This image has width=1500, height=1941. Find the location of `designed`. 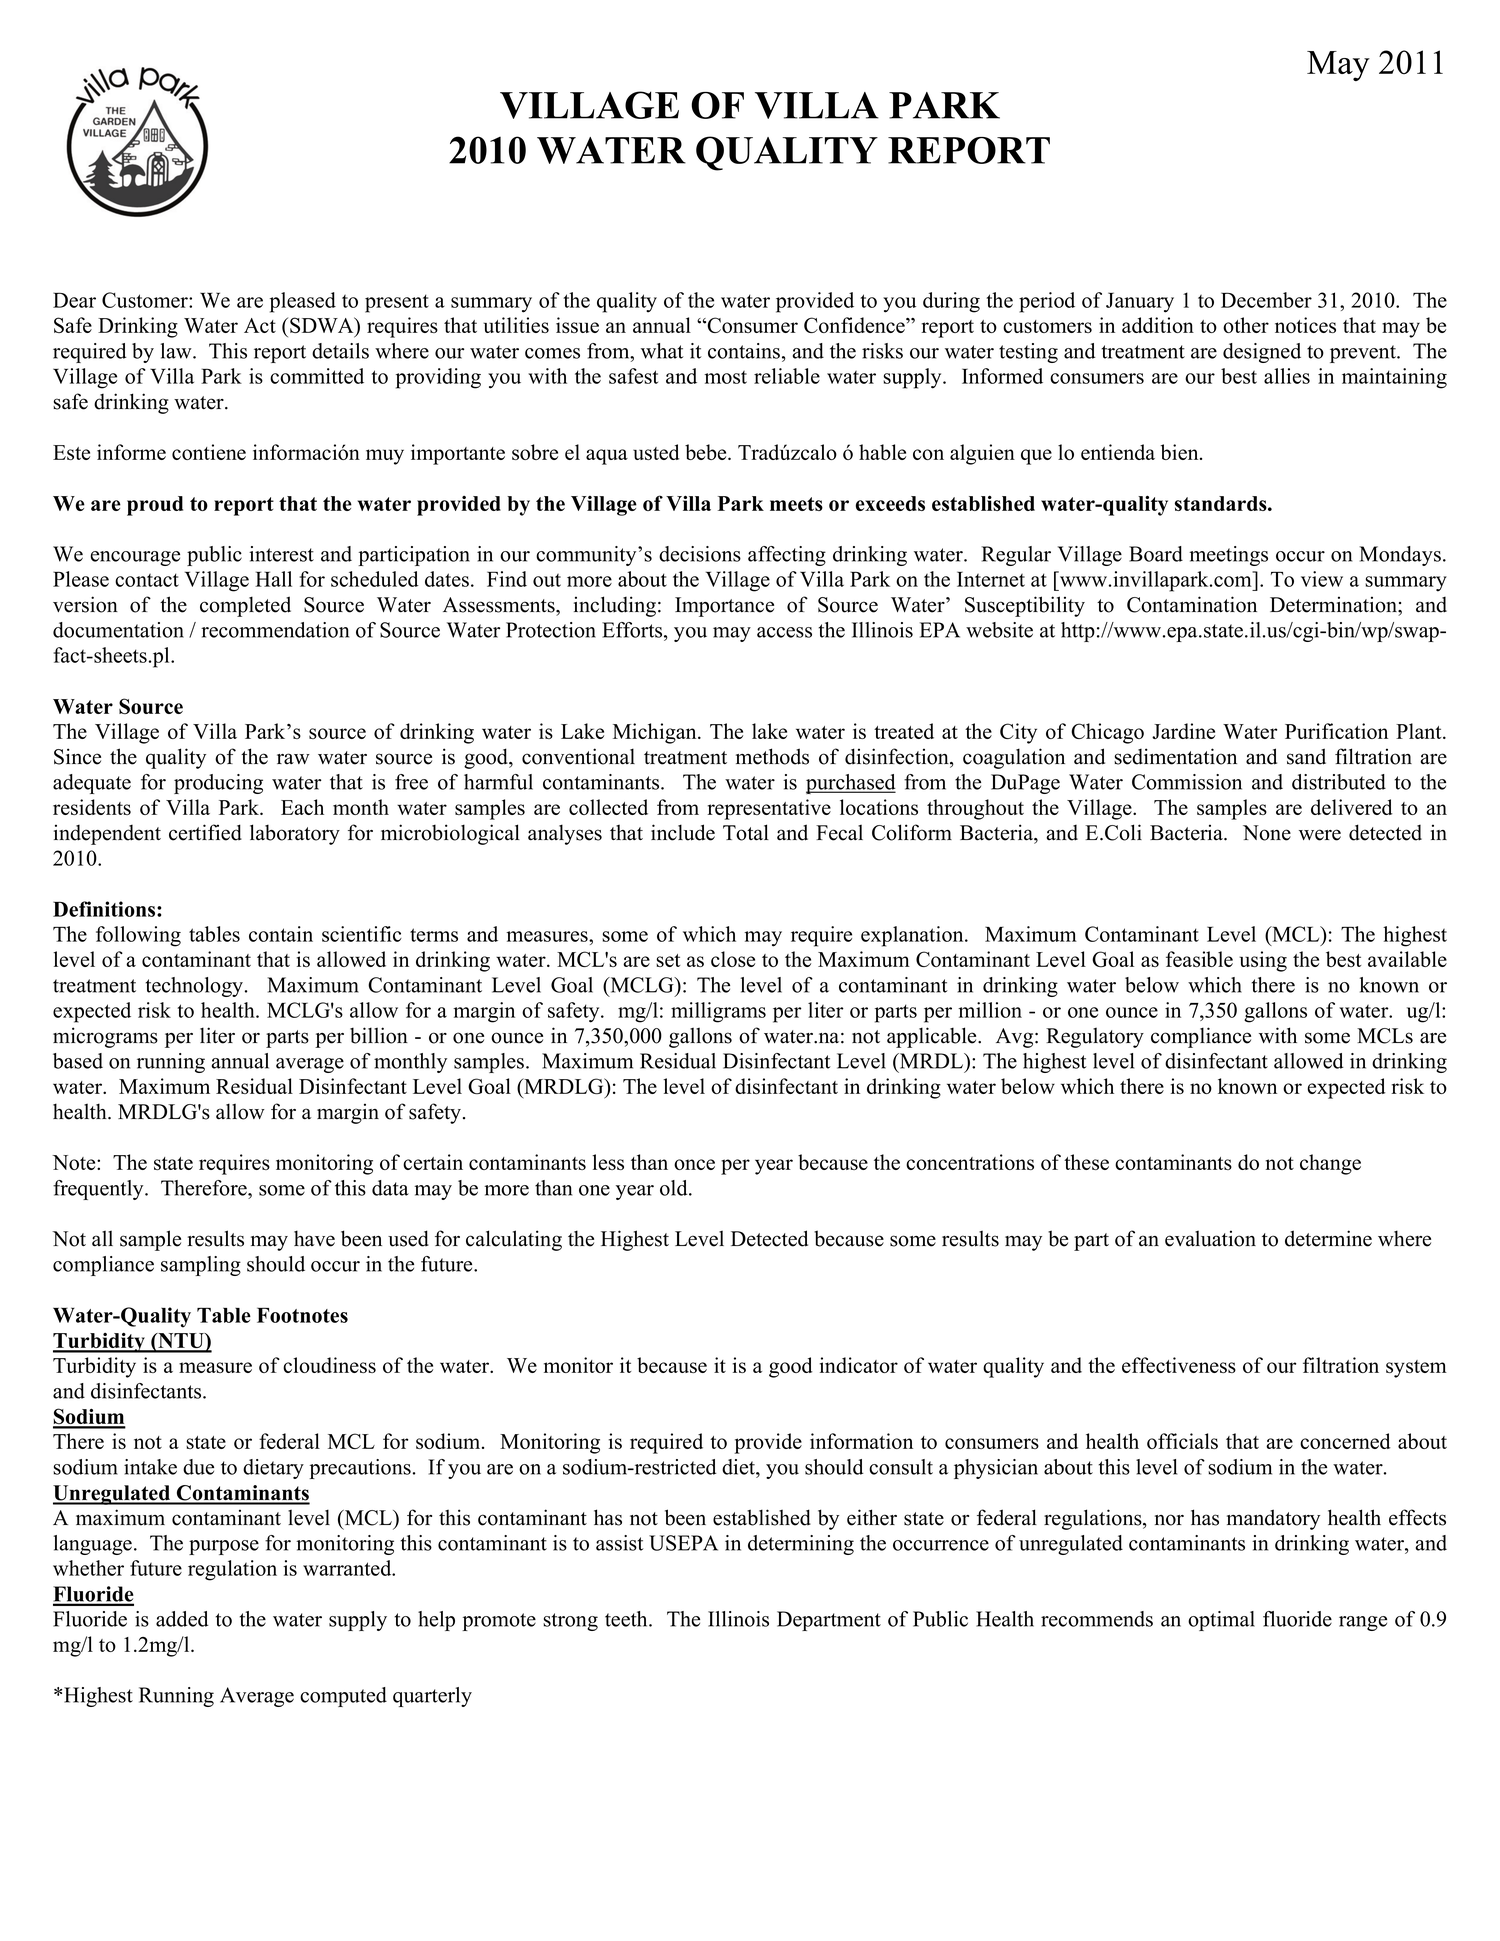

designed is located at coordinates (1262, 353).
